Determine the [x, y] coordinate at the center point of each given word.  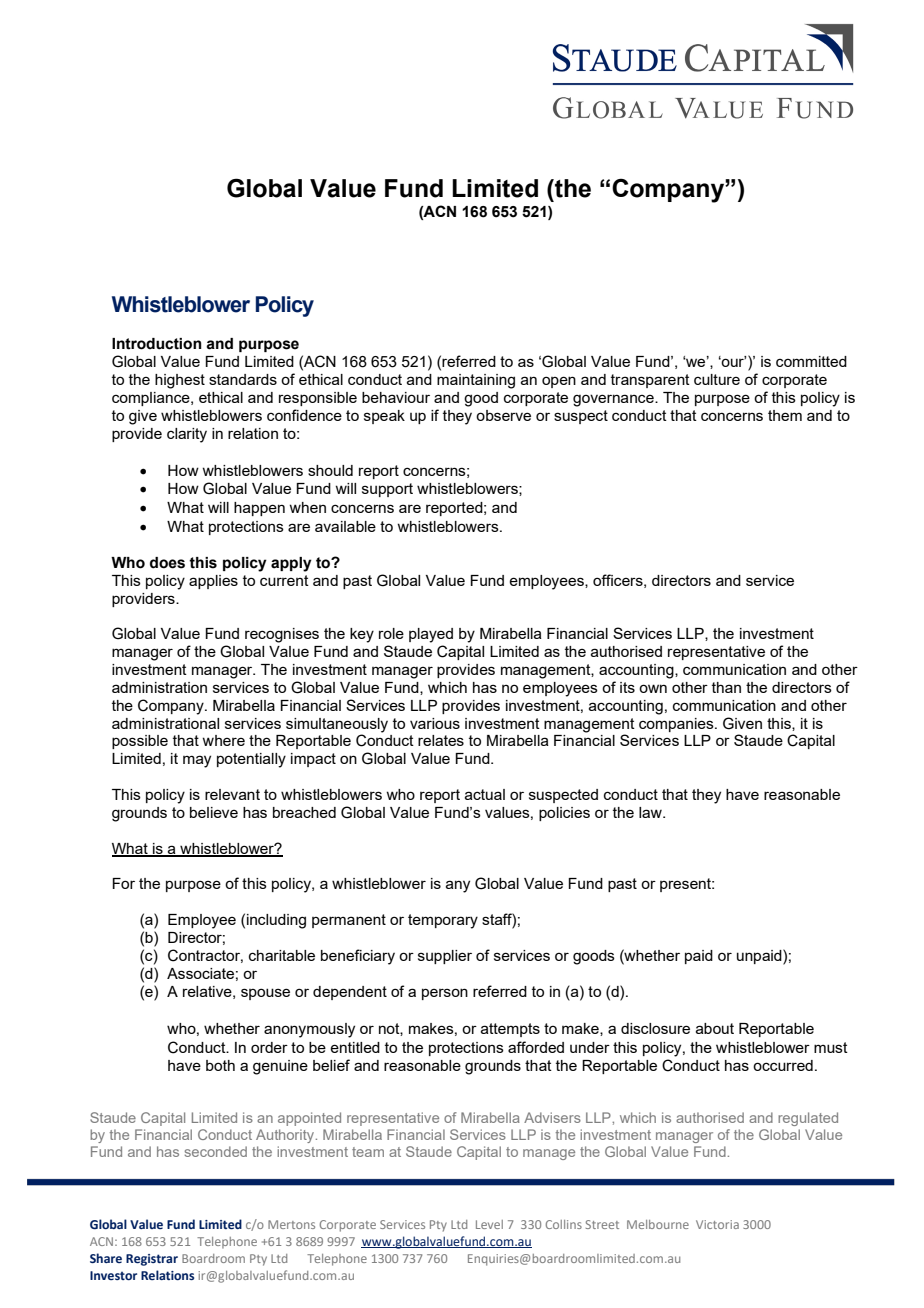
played [431, 635]
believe [214, 812]
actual [485, 794]
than [726, 687]
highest [180, 381]
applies [213, 582]
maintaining [476, 381]
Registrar [152, 1260]
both [220, 1065]
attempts [510, 1030]
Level [489, 1224]
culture [717, 379]
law [651, 812]
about [715, 1028]
